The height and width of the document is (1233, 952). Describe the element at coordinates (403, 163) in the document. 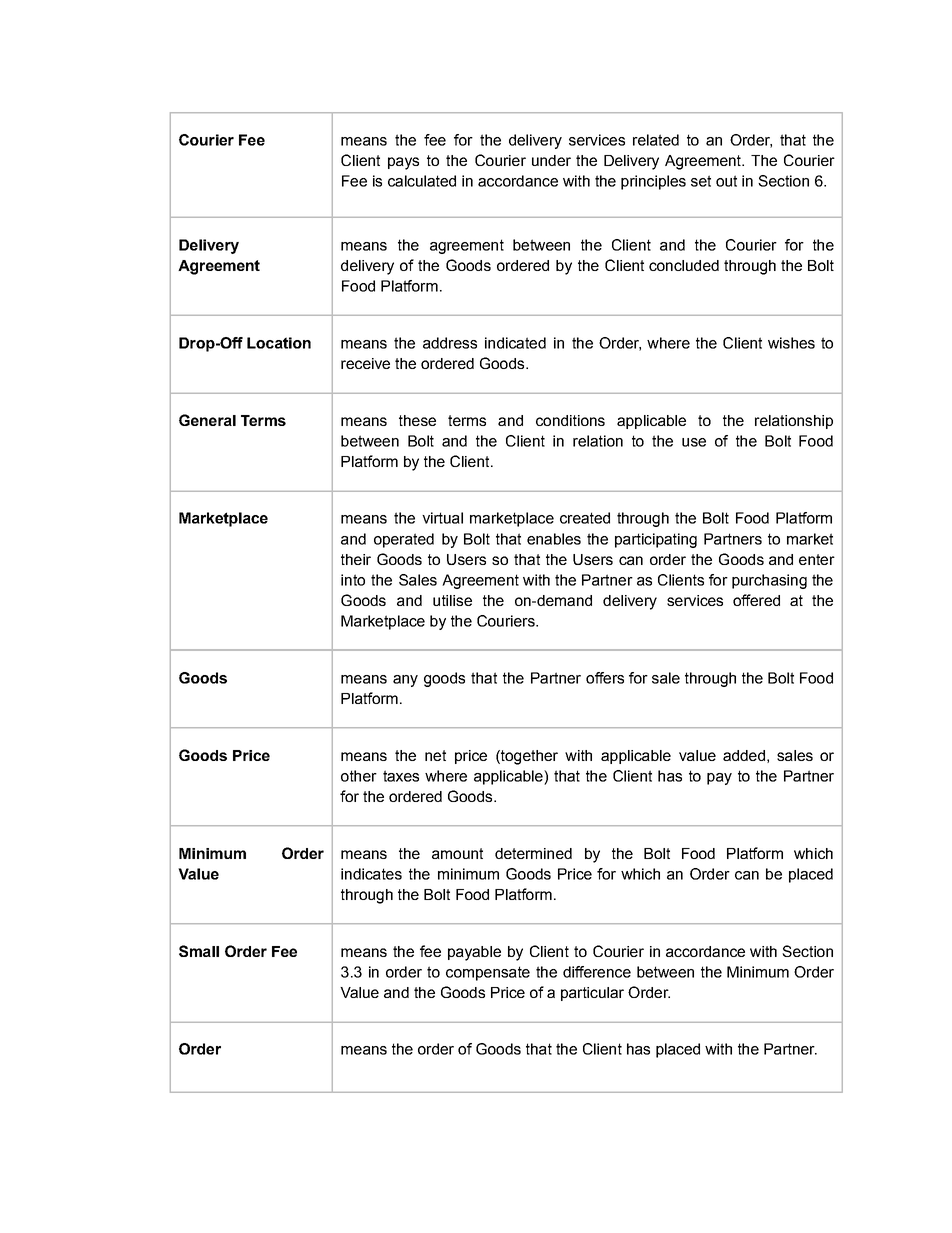

I see `pays` at that location.
